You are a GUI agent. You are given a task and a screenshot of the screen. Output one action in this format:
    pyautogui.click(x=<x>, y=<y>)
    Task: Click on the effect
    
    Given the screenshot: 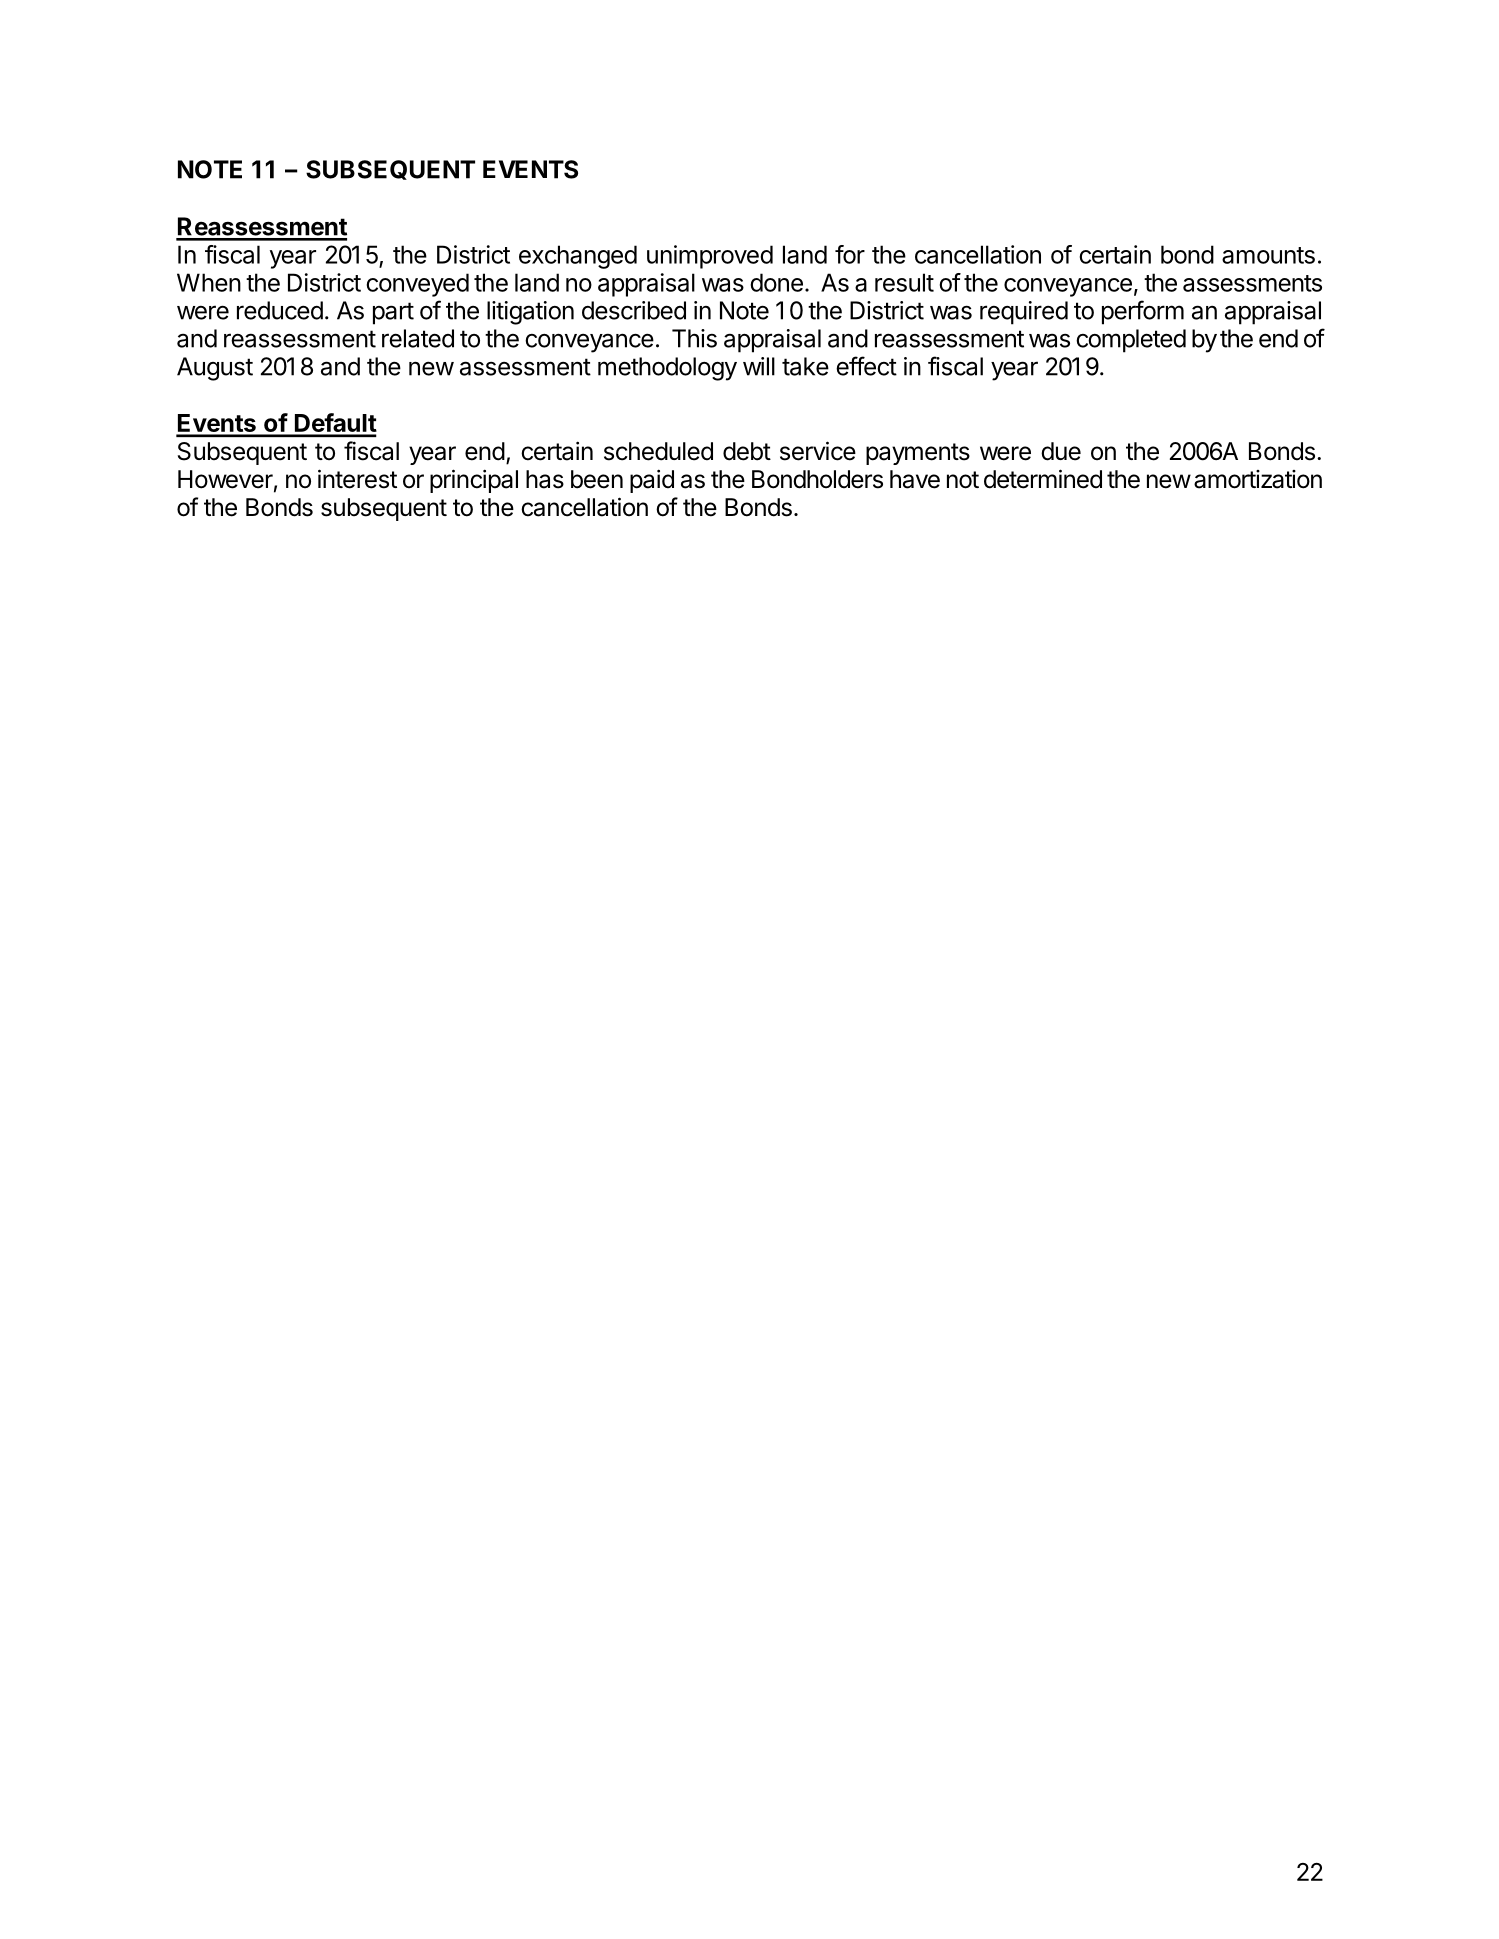 What is the action you would take?
    pyautogui.click(x=866, y=366)
